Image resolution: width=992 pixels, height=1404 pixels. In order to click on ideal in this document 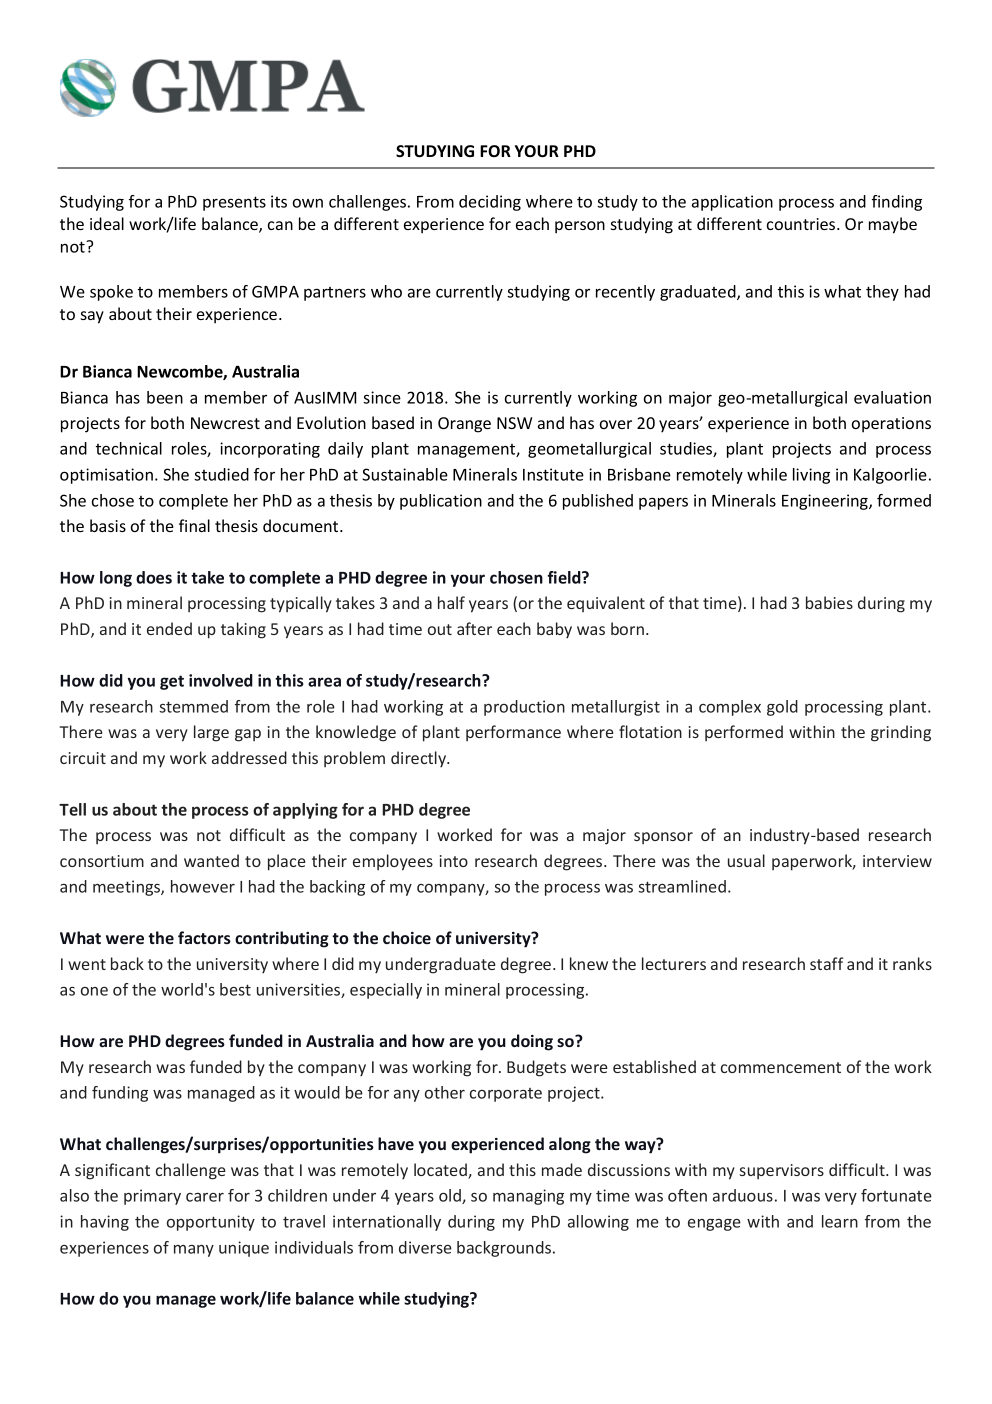, I will do `click(107, 223)`.
